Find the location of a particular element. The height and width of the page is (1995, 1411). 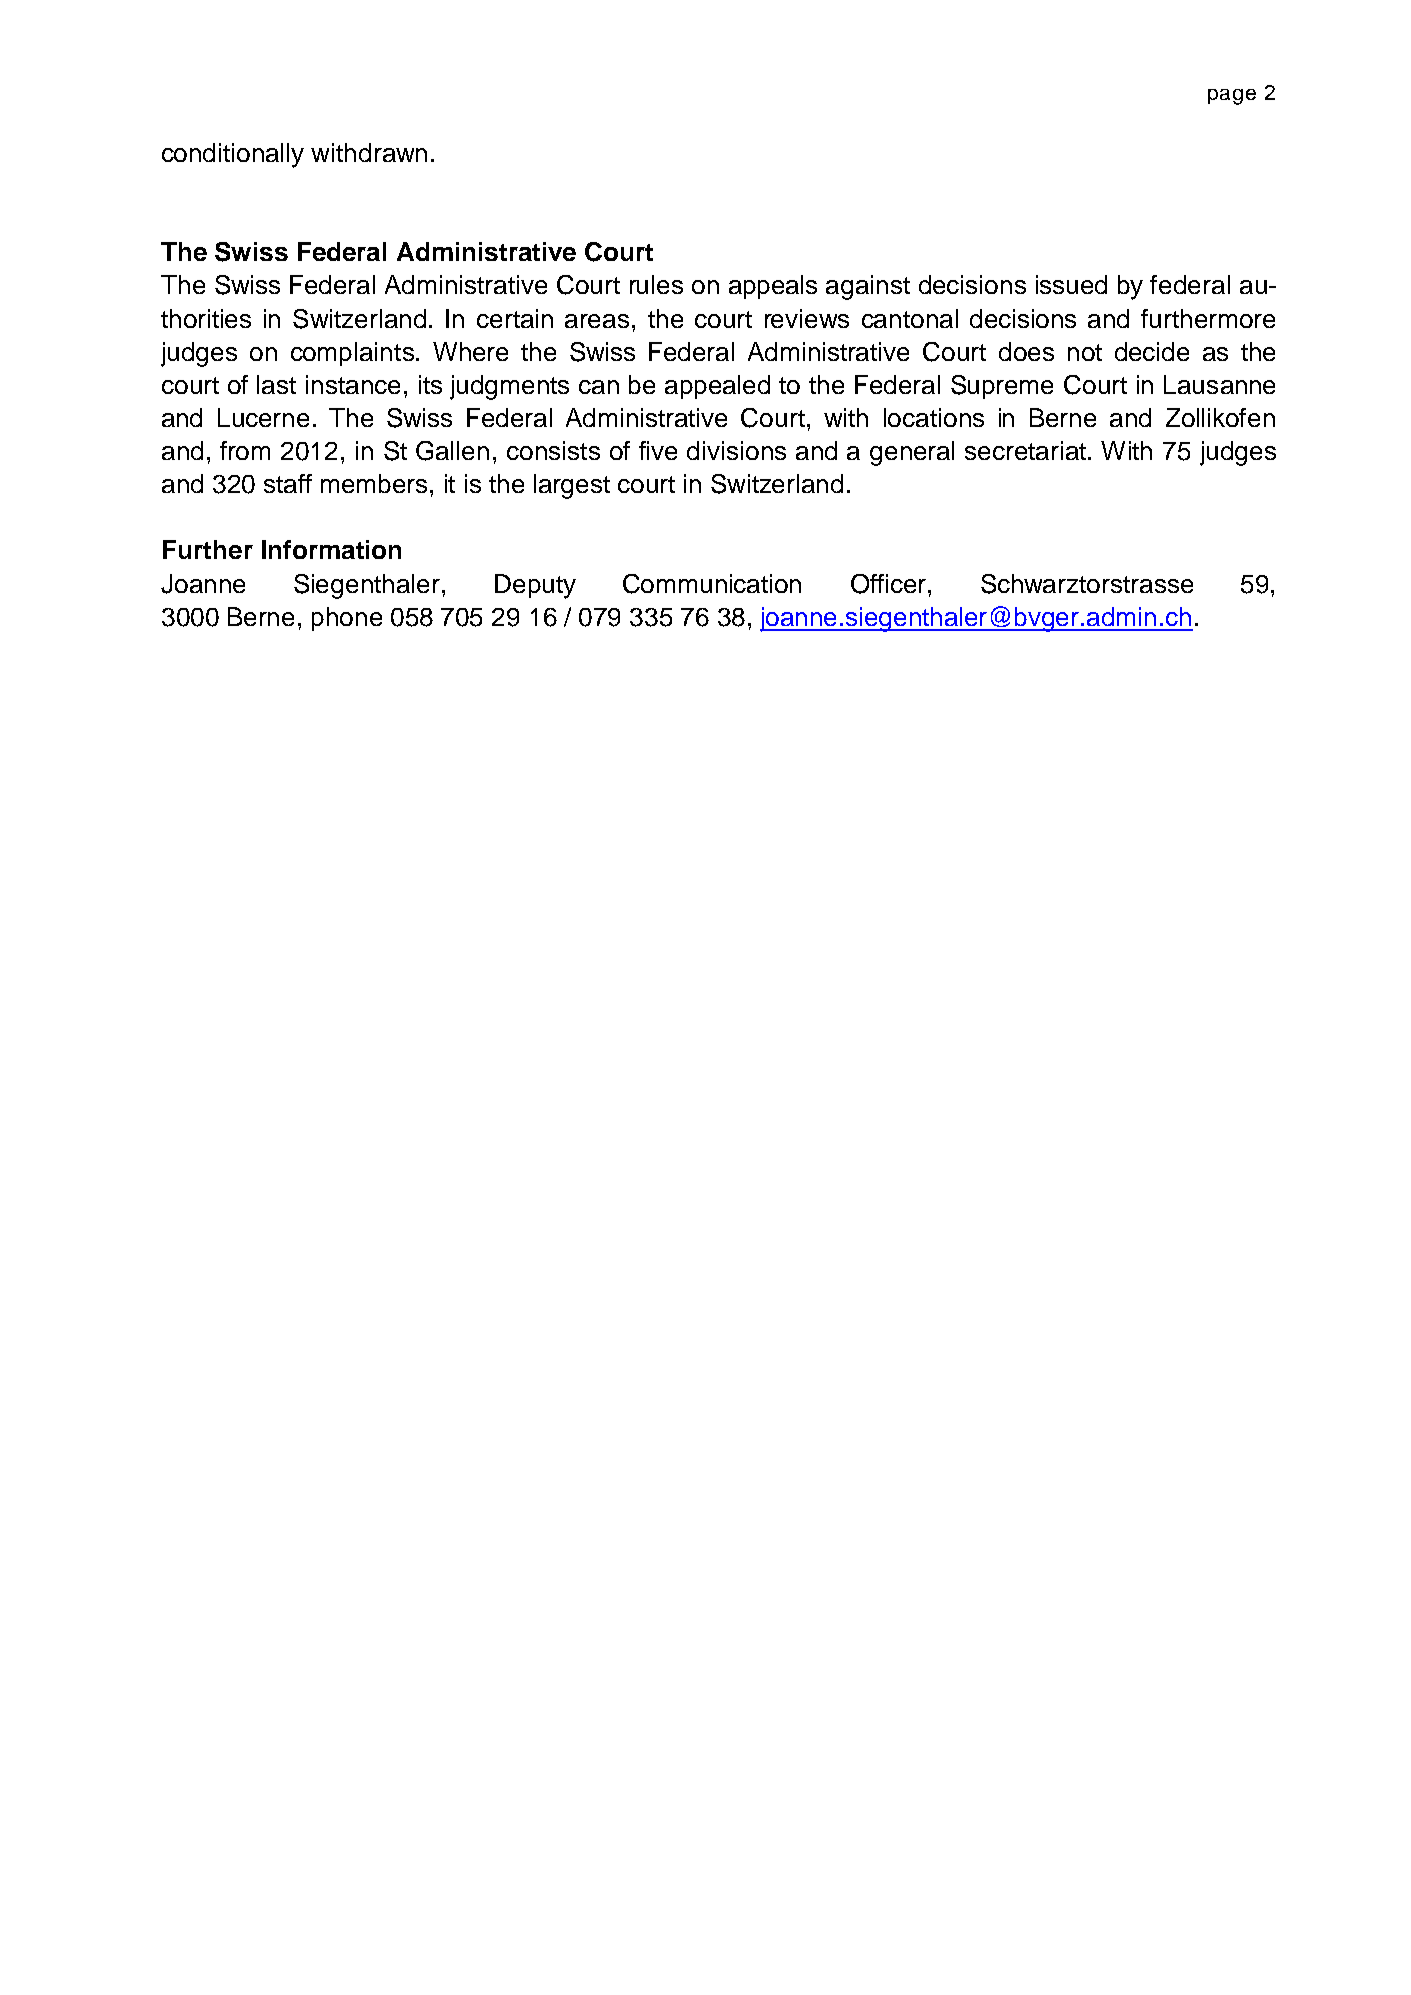

complaints is located at coordinates (352, 354).
